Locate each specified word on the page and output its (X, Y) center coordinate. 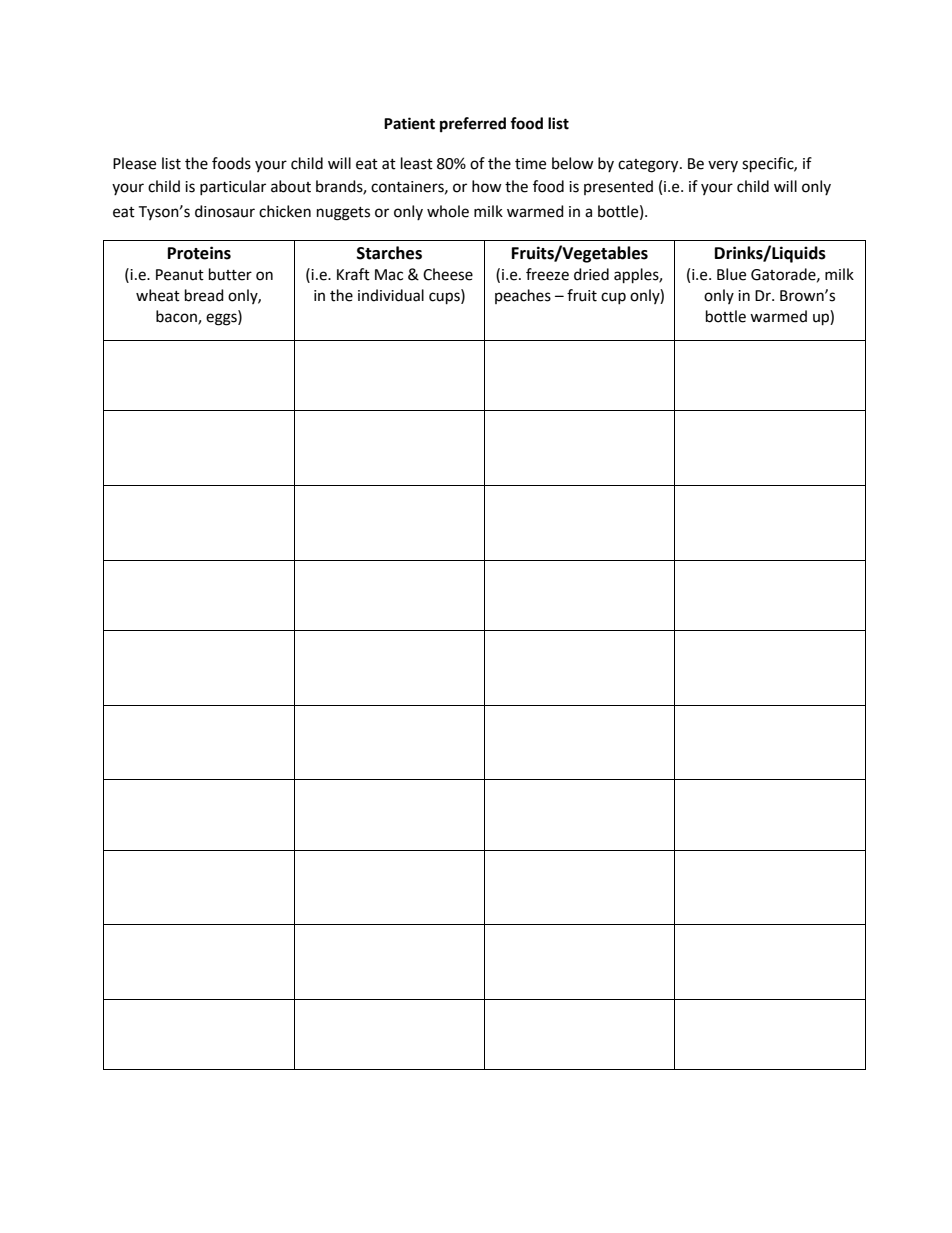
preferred (473, 125)
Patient (409, 123)
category (649, 166)
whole (448, 211)
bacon (177, 317)
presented (618, 187)
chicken (285, 211)
